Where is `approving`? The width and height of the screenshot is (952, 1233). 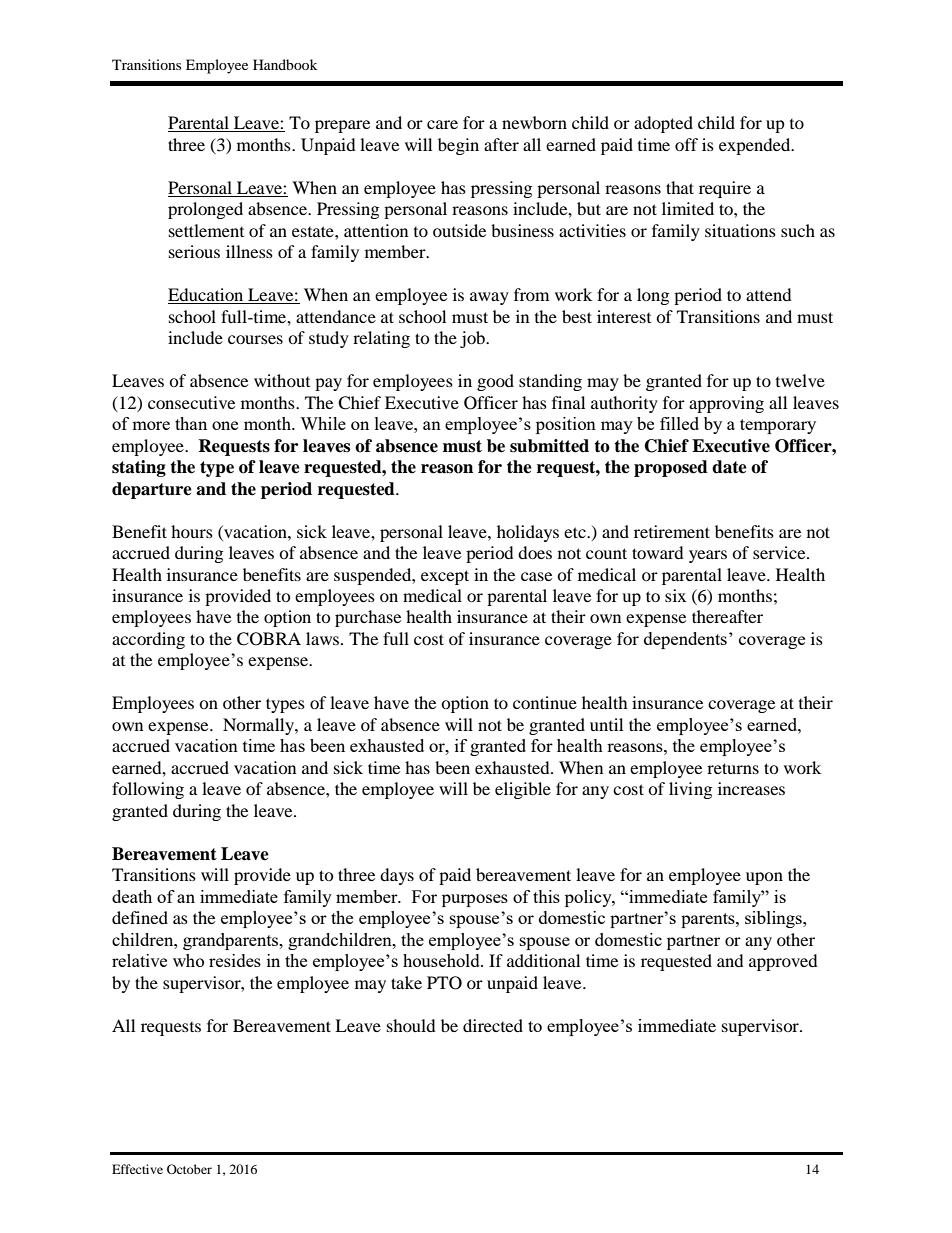
approving is located at coordinates (726, 404).
